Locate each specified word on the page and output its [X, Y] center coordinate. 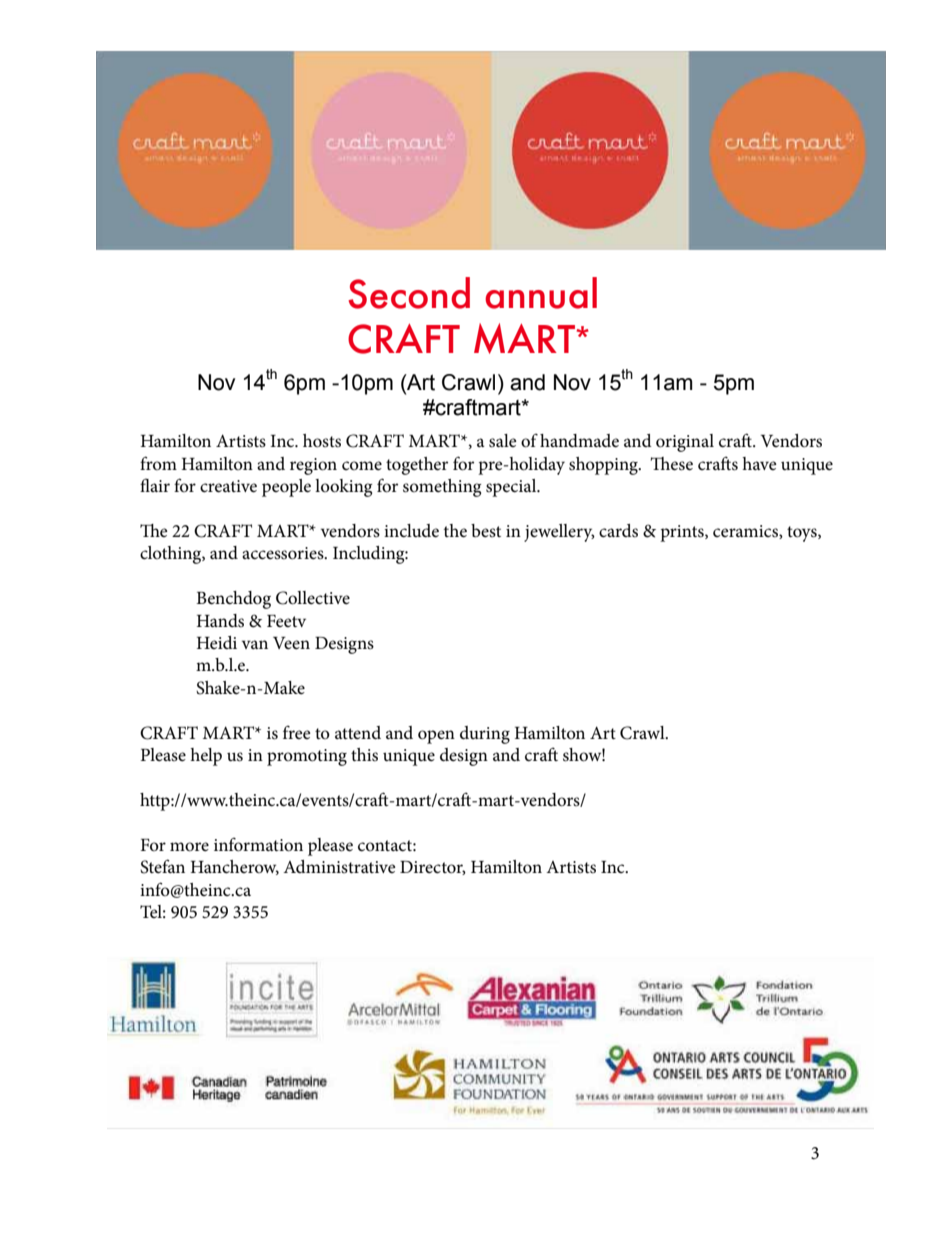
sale [503, 441]
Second [409, 293]
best [486, 530]
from [158, 463]
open [436, 737]
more [189, 847]
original [685, 443]
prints [683, 533]
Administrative [339, 866]
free [297, 732]
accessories [284, 553]
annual [541, 293]
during [485, 735]
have [759, 463]
